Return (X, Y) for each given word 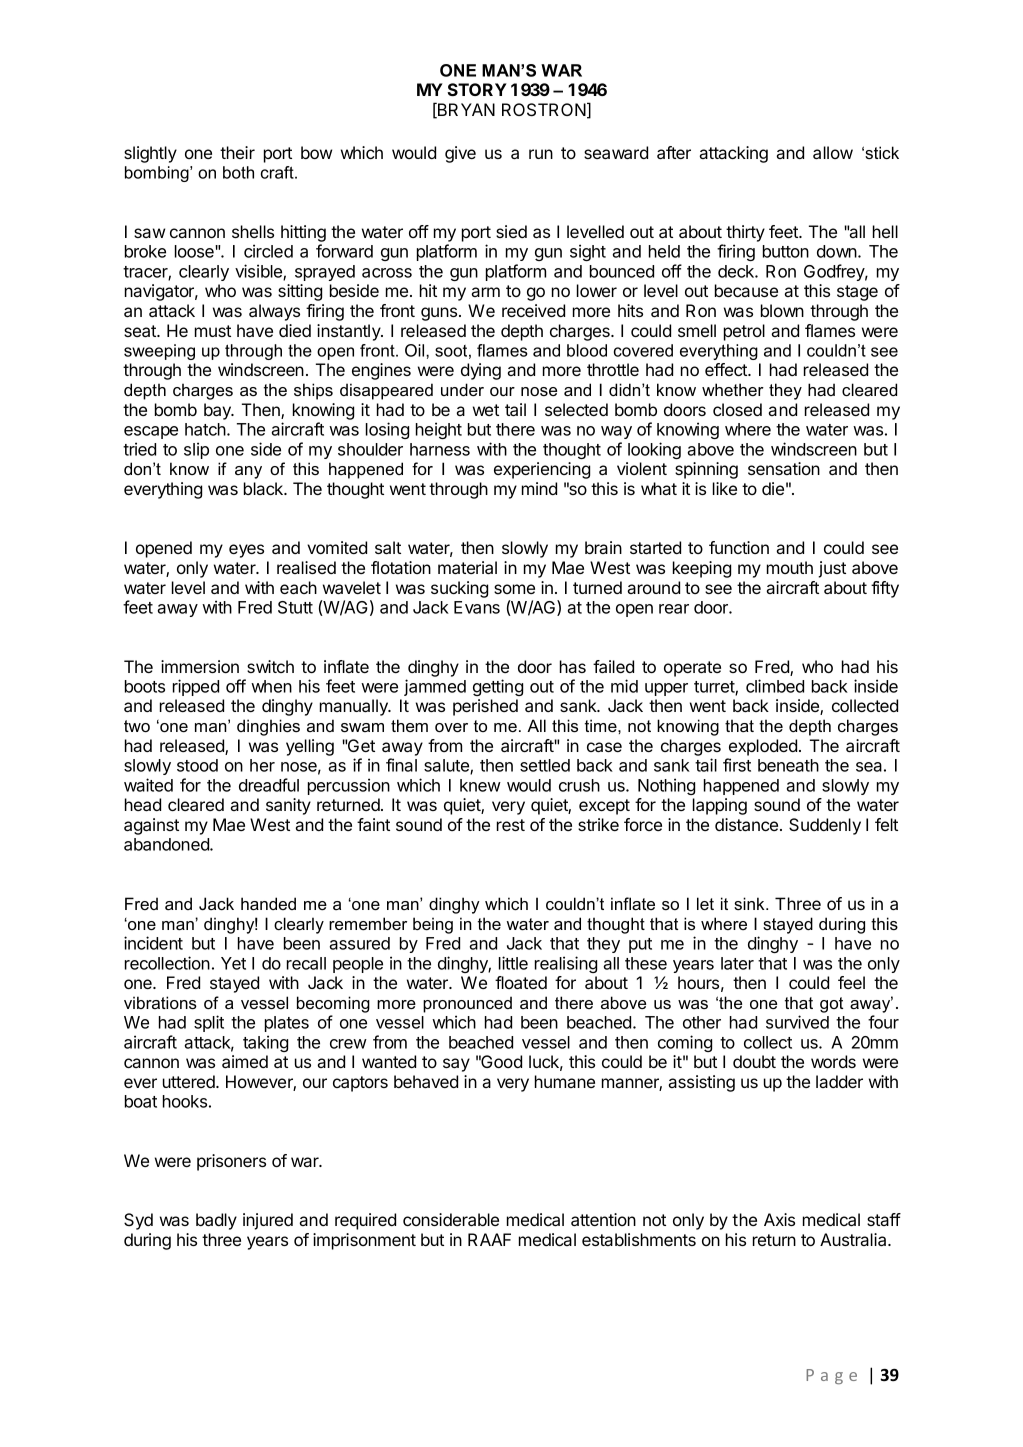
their (237, 152)
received (533, 310)
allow (833, 152)
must (213, 331)
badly (216, 1221)
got (831, 1005)
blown (782, 310)
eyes (246, 551)
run (541, 154)
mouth (790, 567)
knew (480, 785)
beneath (788, 765)
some (514, 589)
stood (197, 765)
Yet (233, 963)
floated (521, 982)
